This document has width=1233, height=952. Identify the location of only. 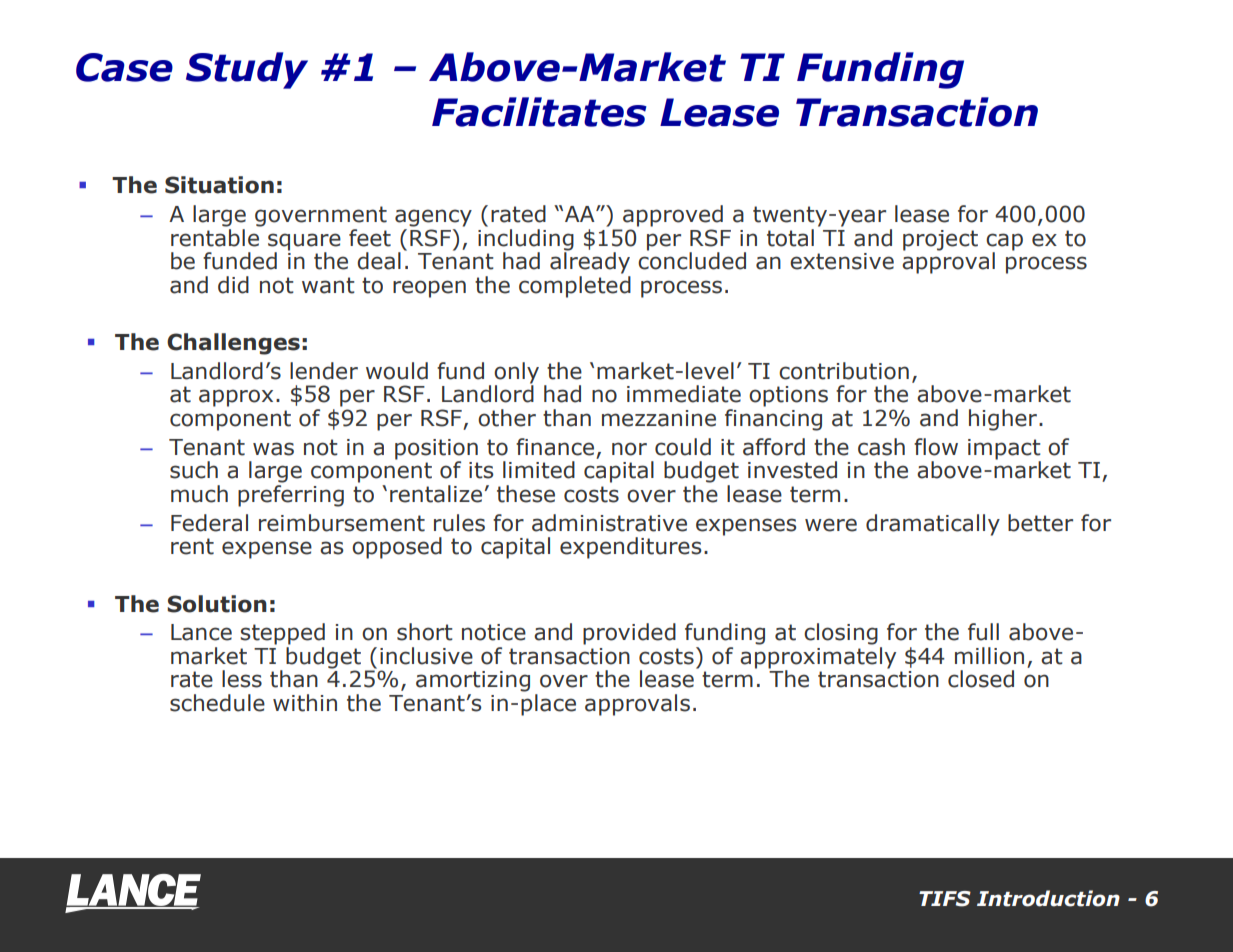
(516, 374).
